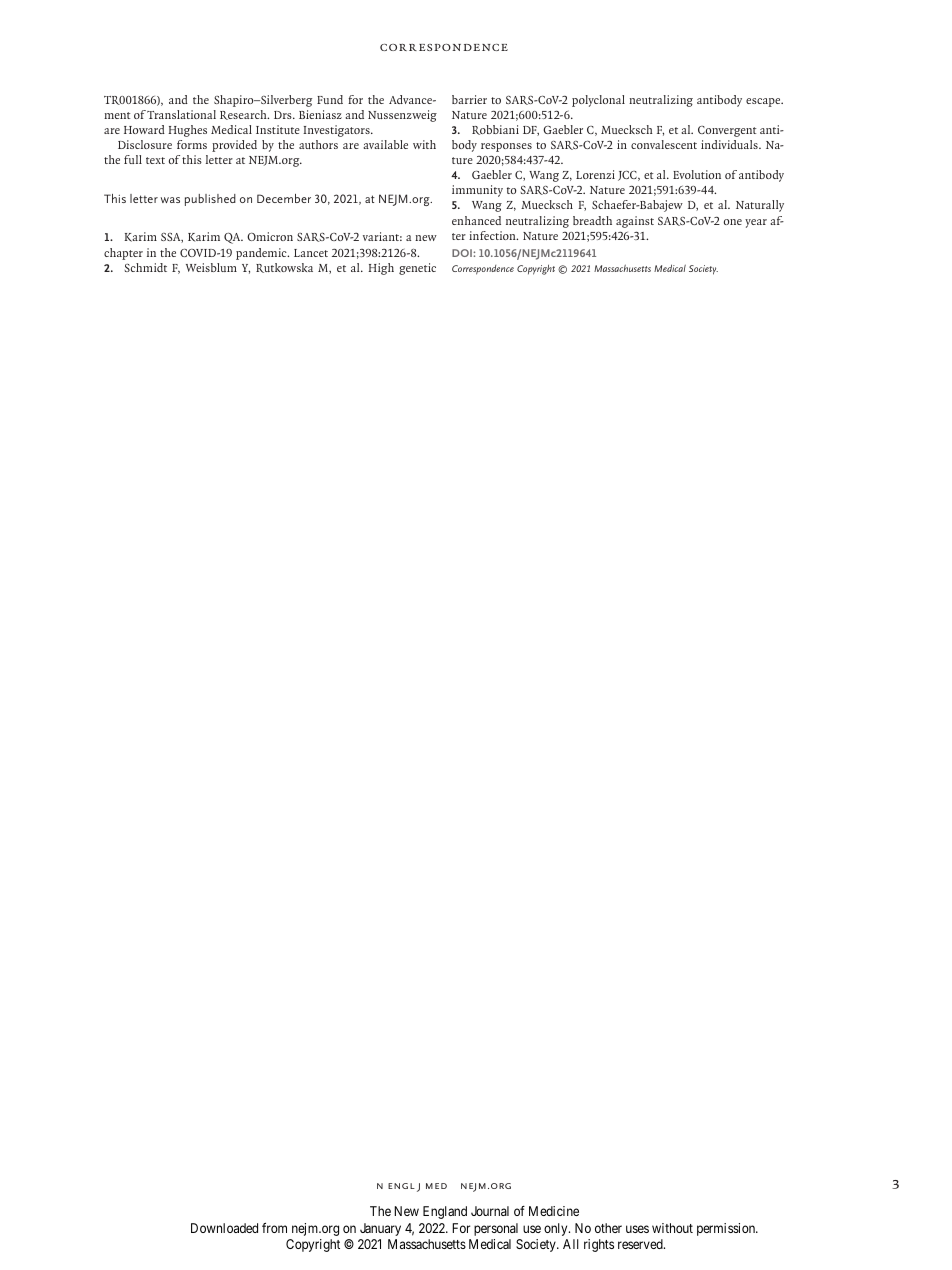 This page has width=952, height=1270. Describe the element at coordinates (727, 131) in the page. I see `Convergent` at that location.
